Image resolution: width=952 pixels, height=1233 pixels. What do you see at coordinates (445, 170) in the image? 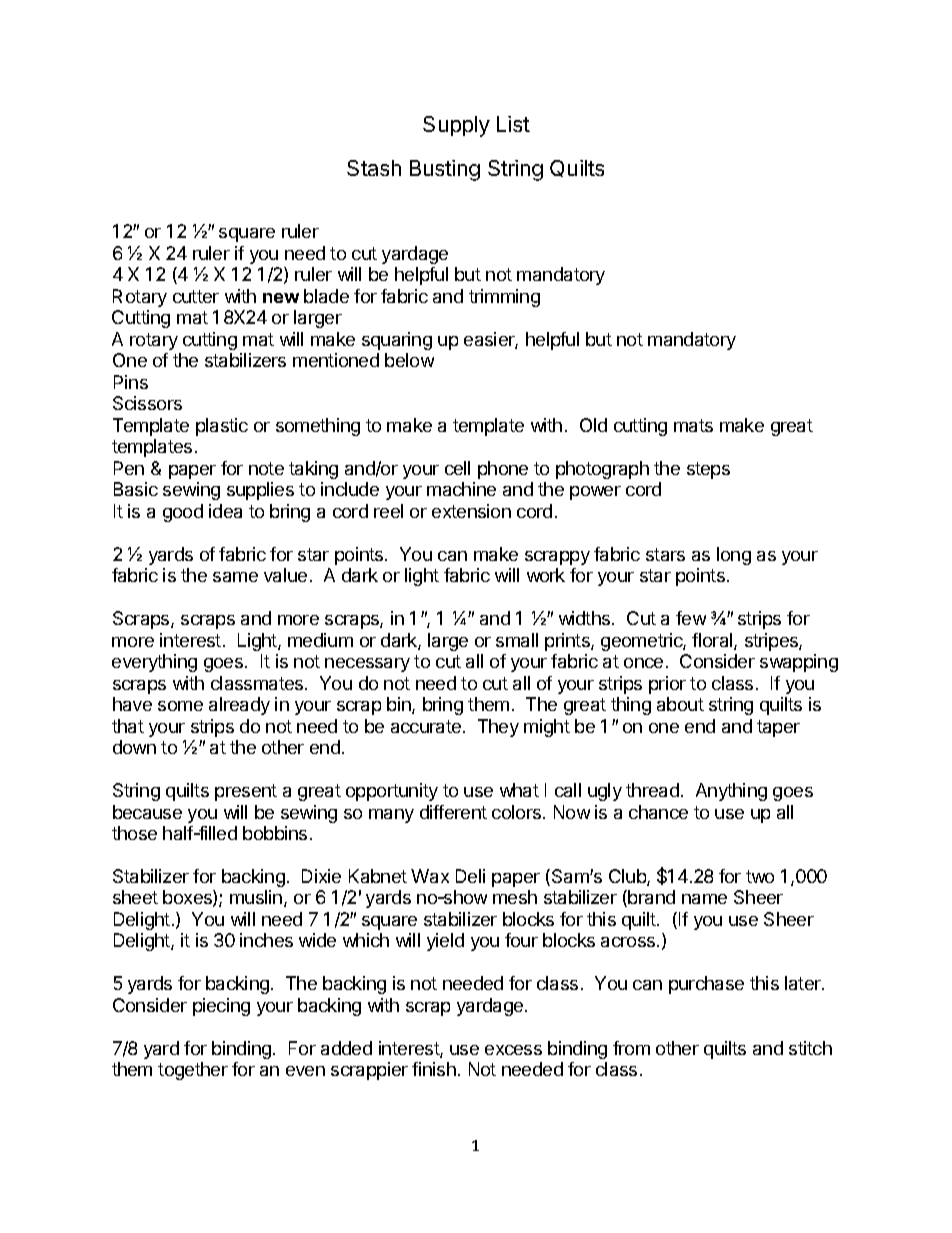
I see `Busting` at bounding box center [445, 170].
